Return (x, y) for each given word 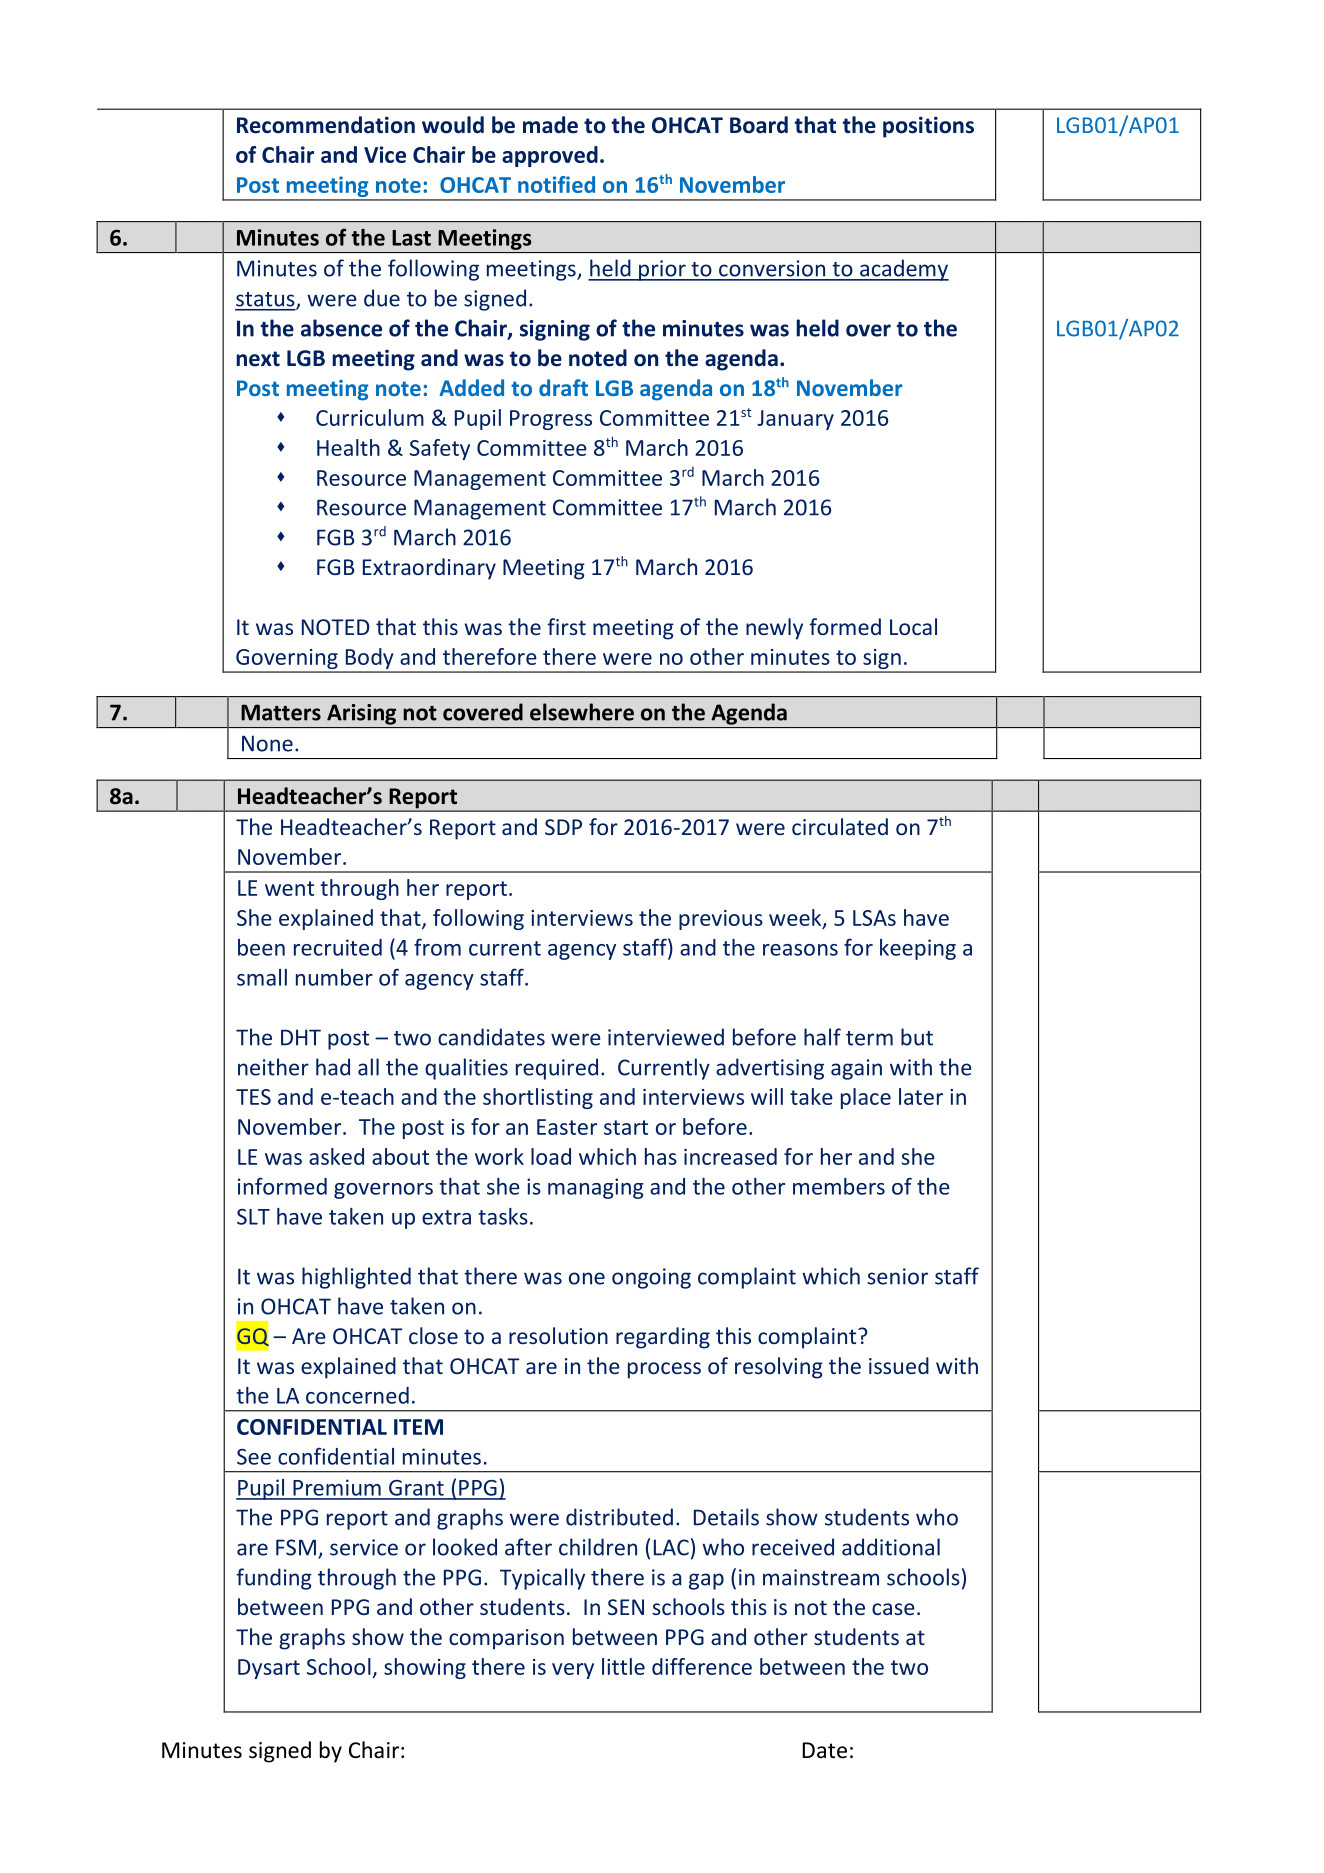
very (573, 1671)
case (893, 1609)
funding (274, 1579)
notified (556, 184)
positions (928, 127)
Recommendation (326, 125)
